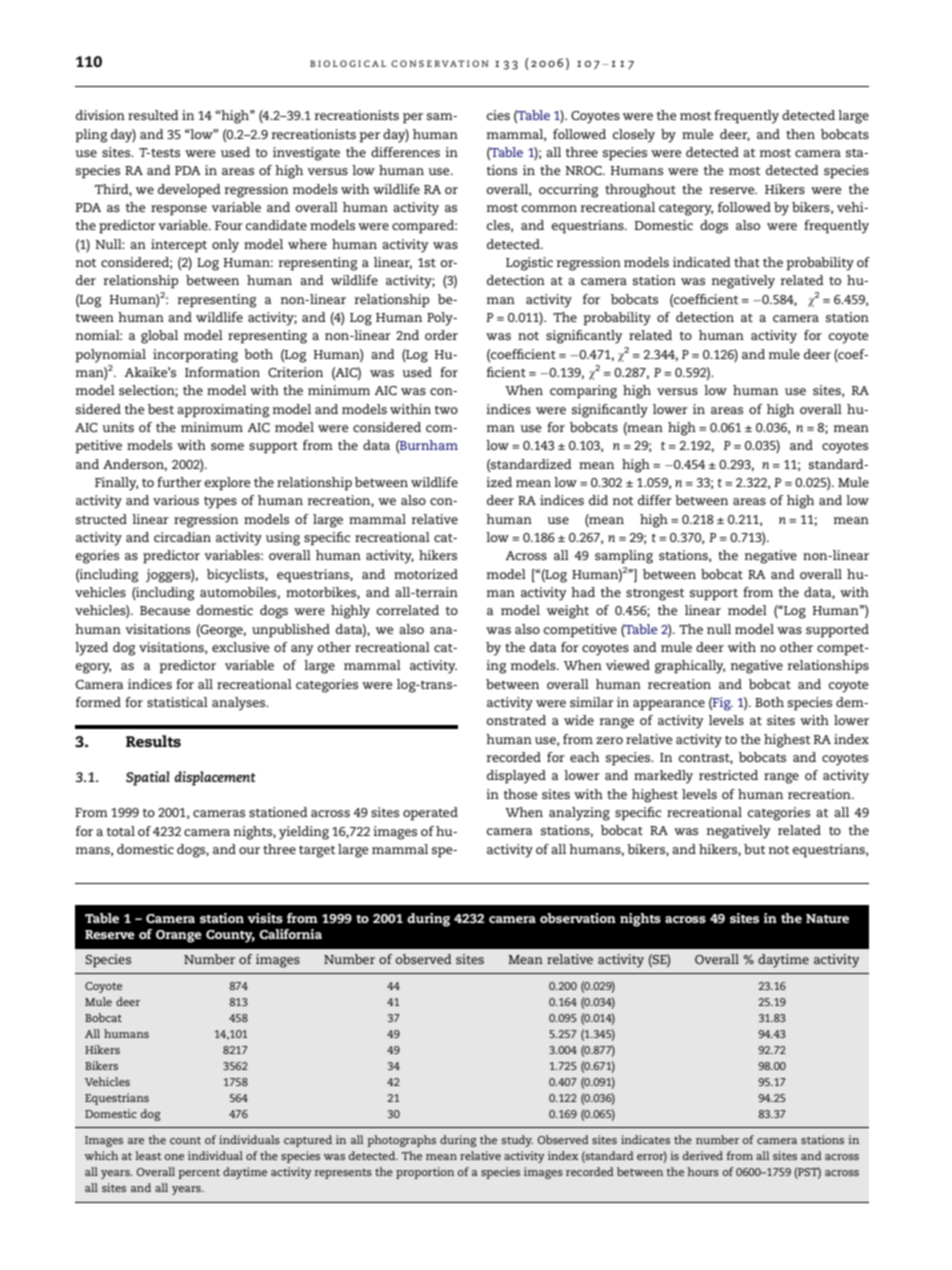  What do you see at coordinates (153, 115) in the page?
I see `resulted` at bounding box center [153, 115].
